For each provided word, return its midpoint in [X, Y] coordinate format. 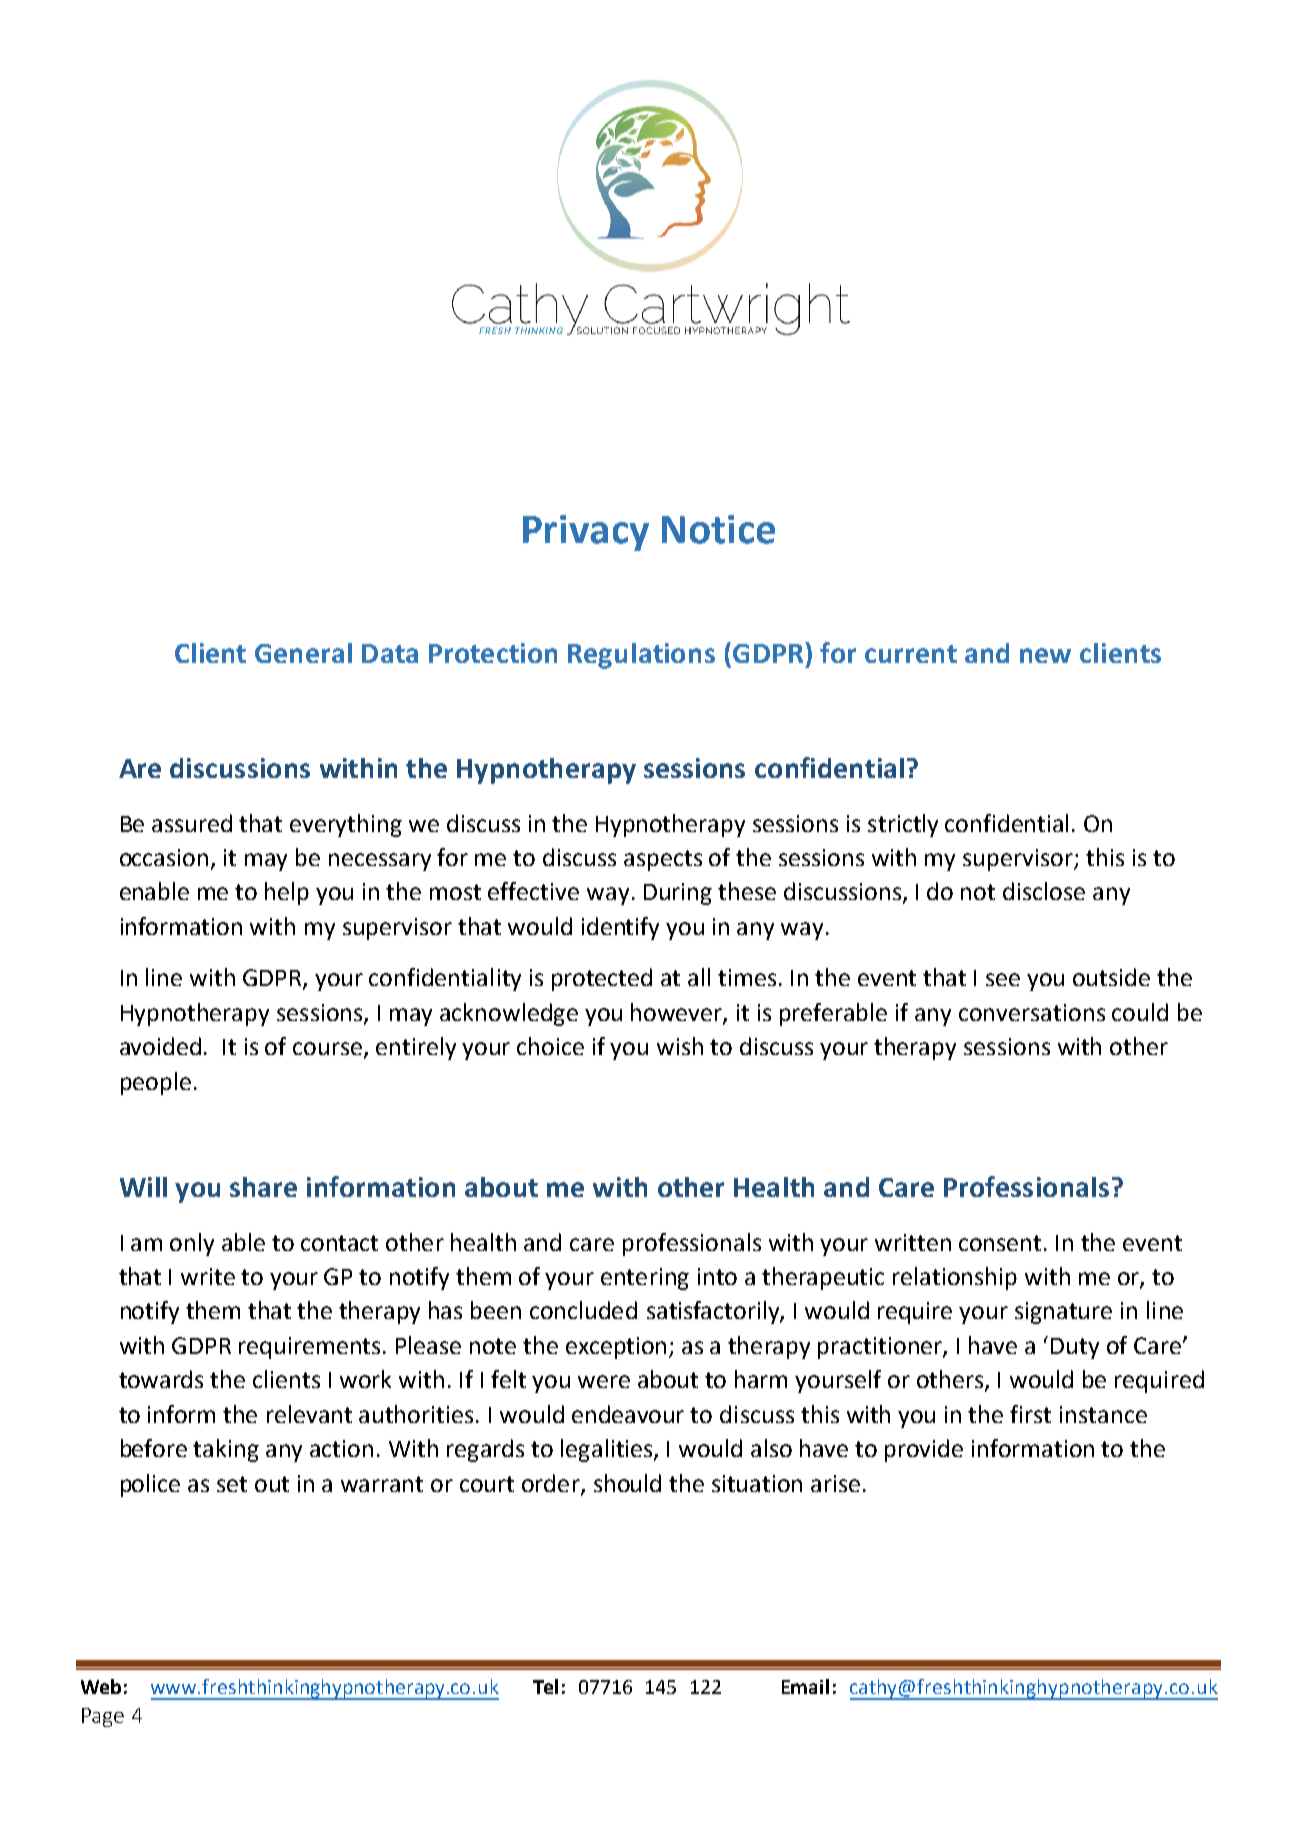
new [1045, 655]
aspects [663, 860]
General [303, 653]
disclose [1044, 891]
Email [805, 1686]
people [156, 1083]
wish [680, 1046]
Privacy [586, 533]
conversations [1032, 1012]
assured [192, 823]
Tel [545, 1686]
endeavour [628, 1414]
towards [161, 1379]
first [1030, 1414]
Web [101, 1686]
